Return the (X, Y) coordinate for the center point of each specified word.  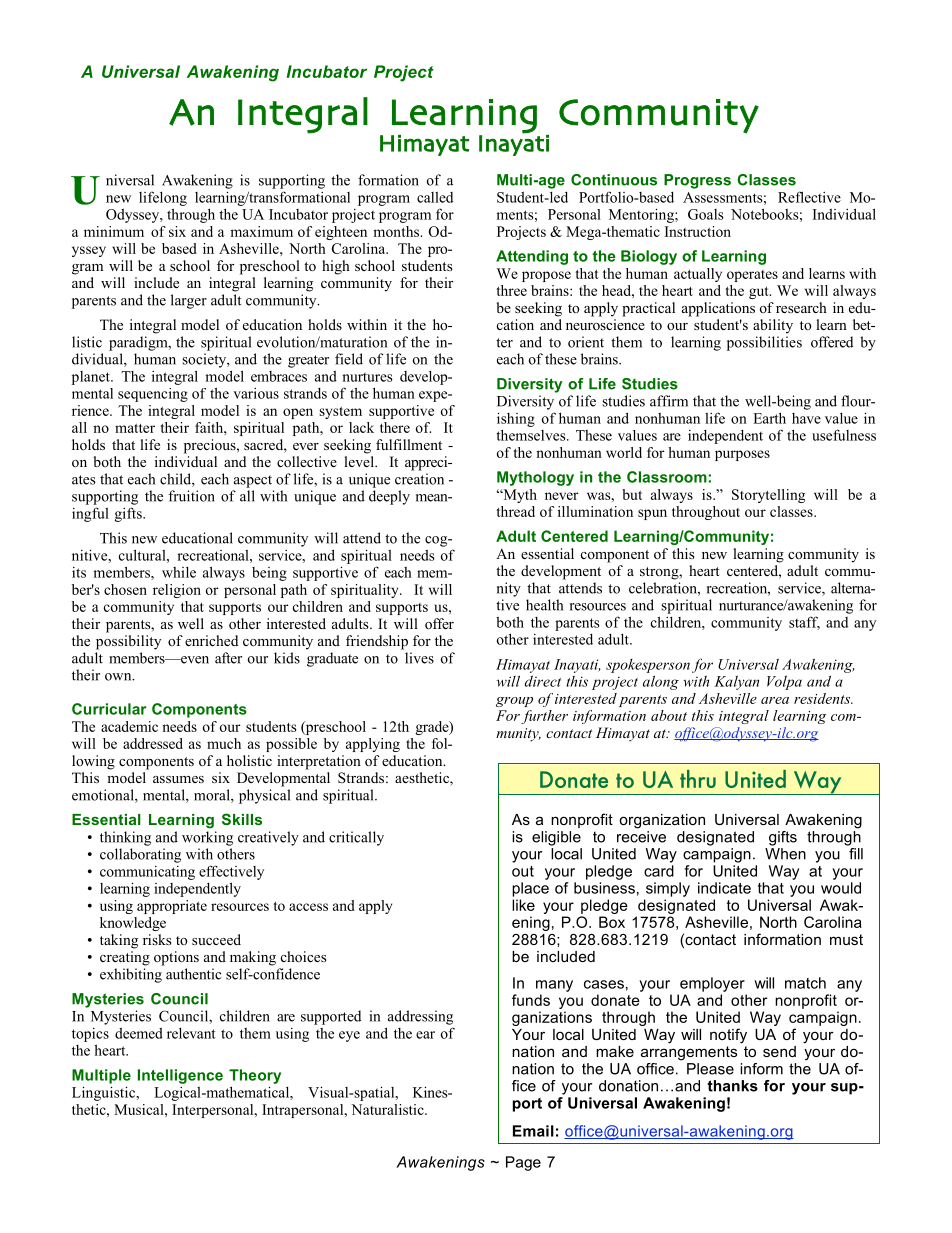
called (435, 197)
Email (533, 1131)
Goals (706, 214)
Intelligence (180, 1076)
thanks (732, 1086)
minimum (114, 231)
